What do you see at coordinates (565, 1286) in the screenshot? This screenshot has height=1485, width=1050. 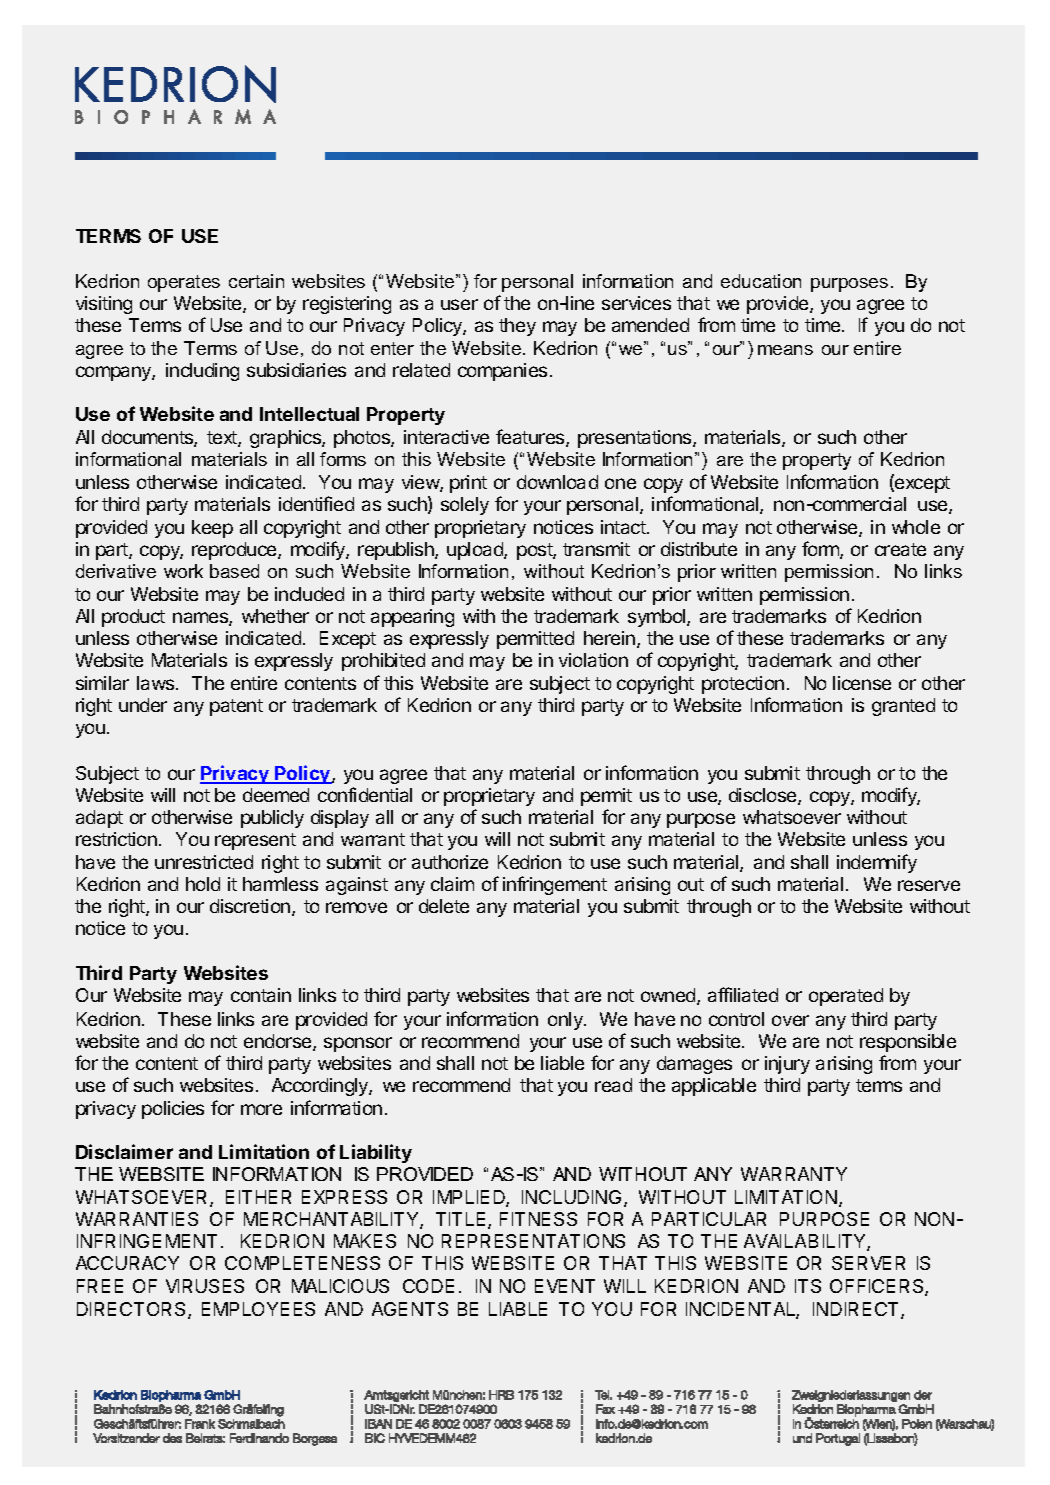 I see `EVENT` at bounding box center [565, 1286].
